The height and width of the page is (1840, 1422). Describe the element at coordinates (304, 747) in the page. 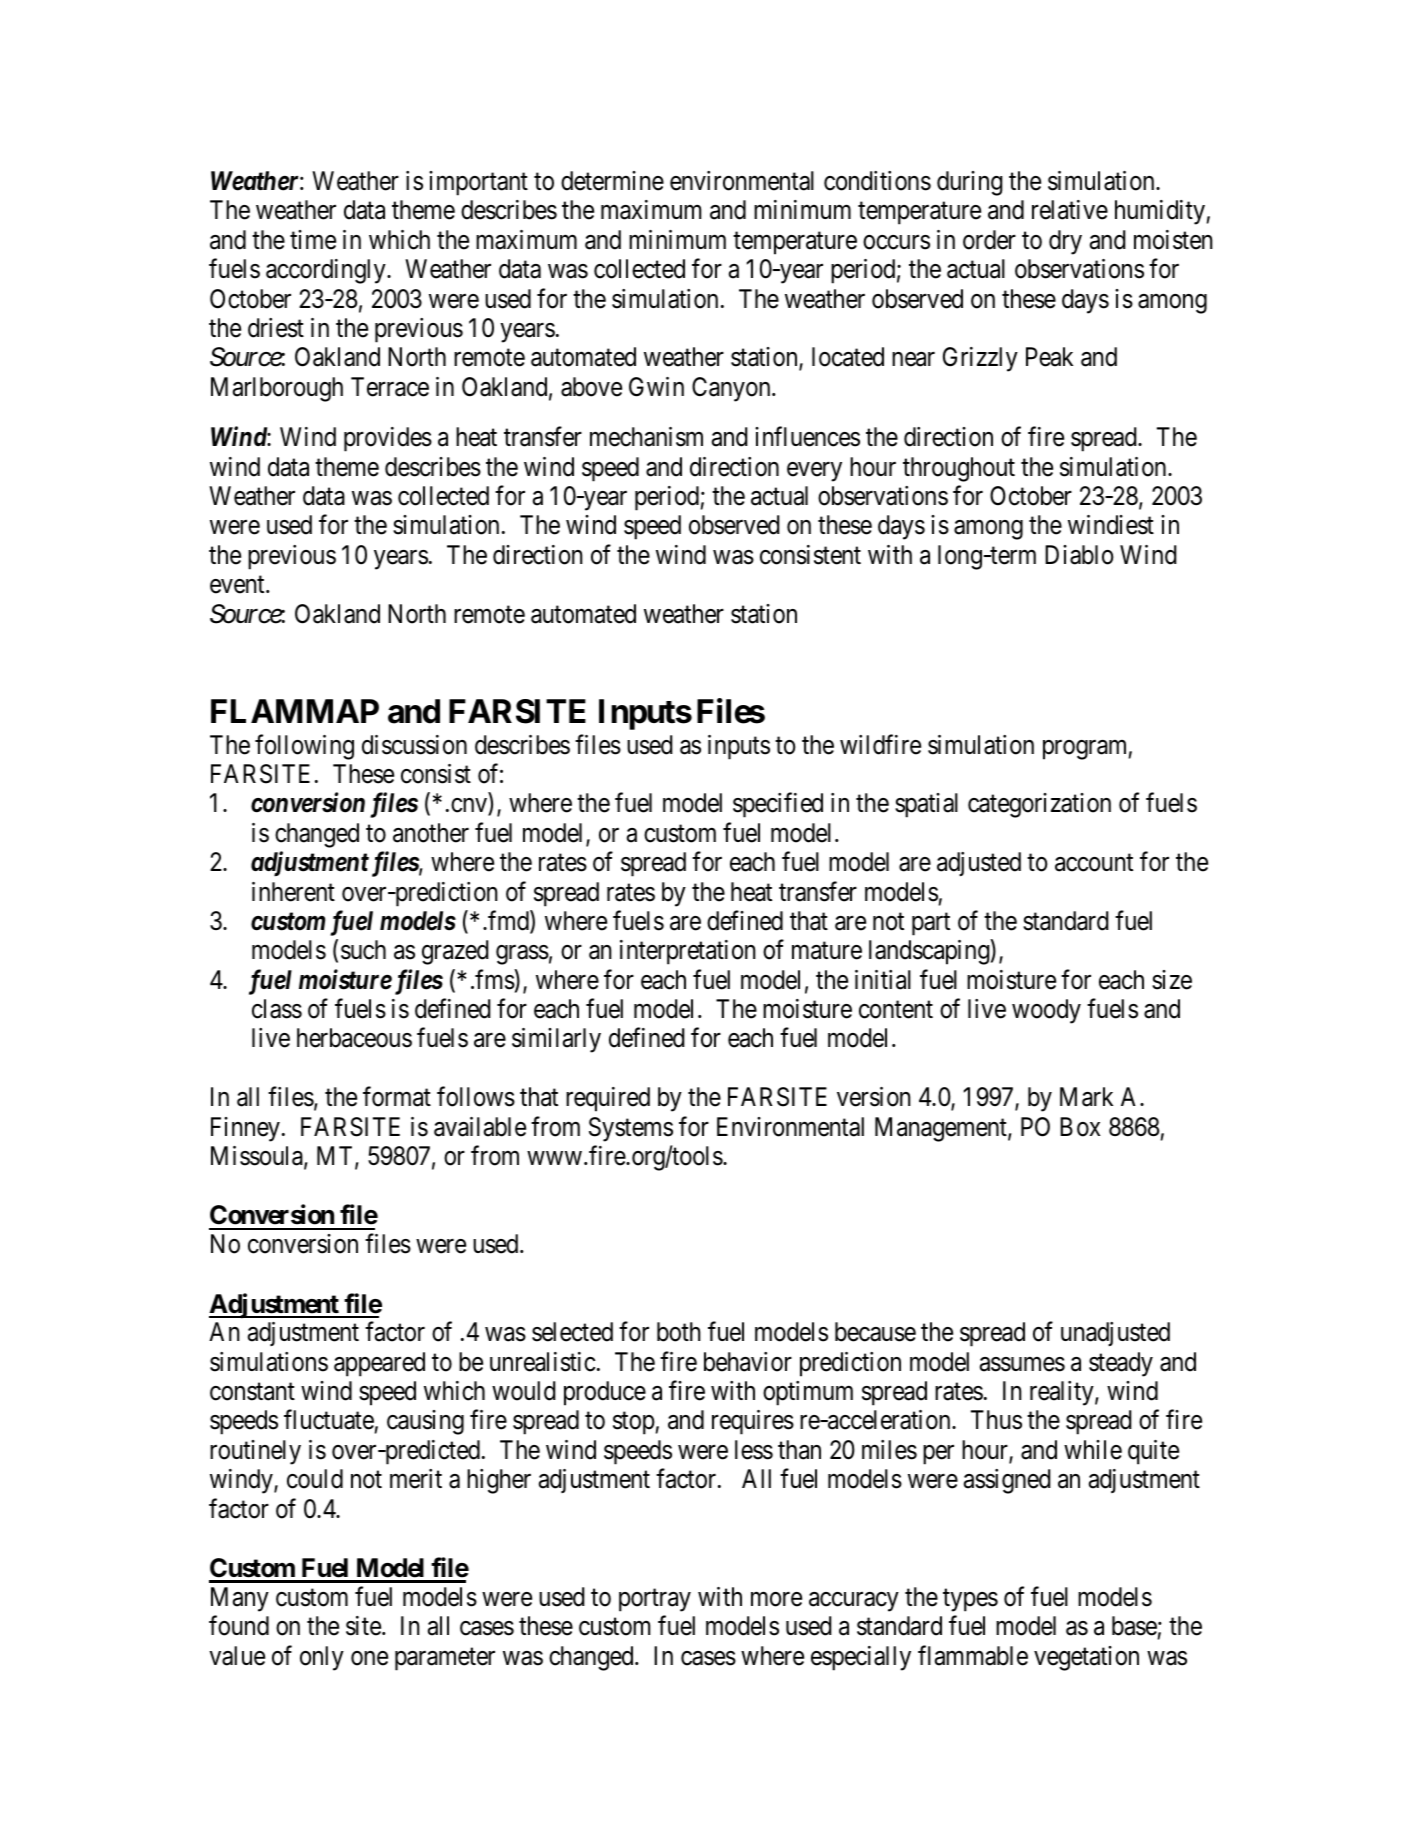

I see `following` at that location.
